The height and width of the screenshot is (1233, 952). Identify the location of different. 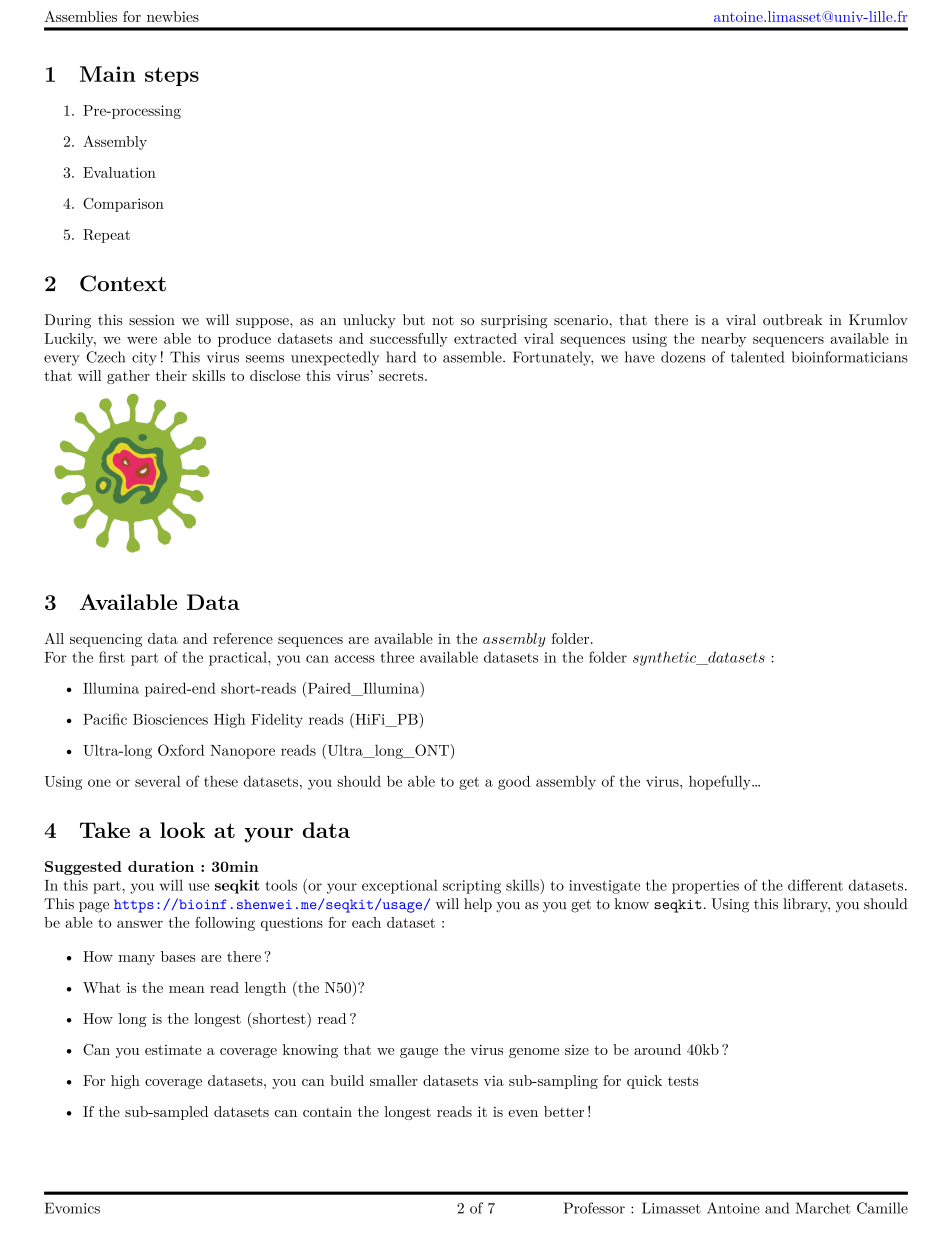
(815, 885).
